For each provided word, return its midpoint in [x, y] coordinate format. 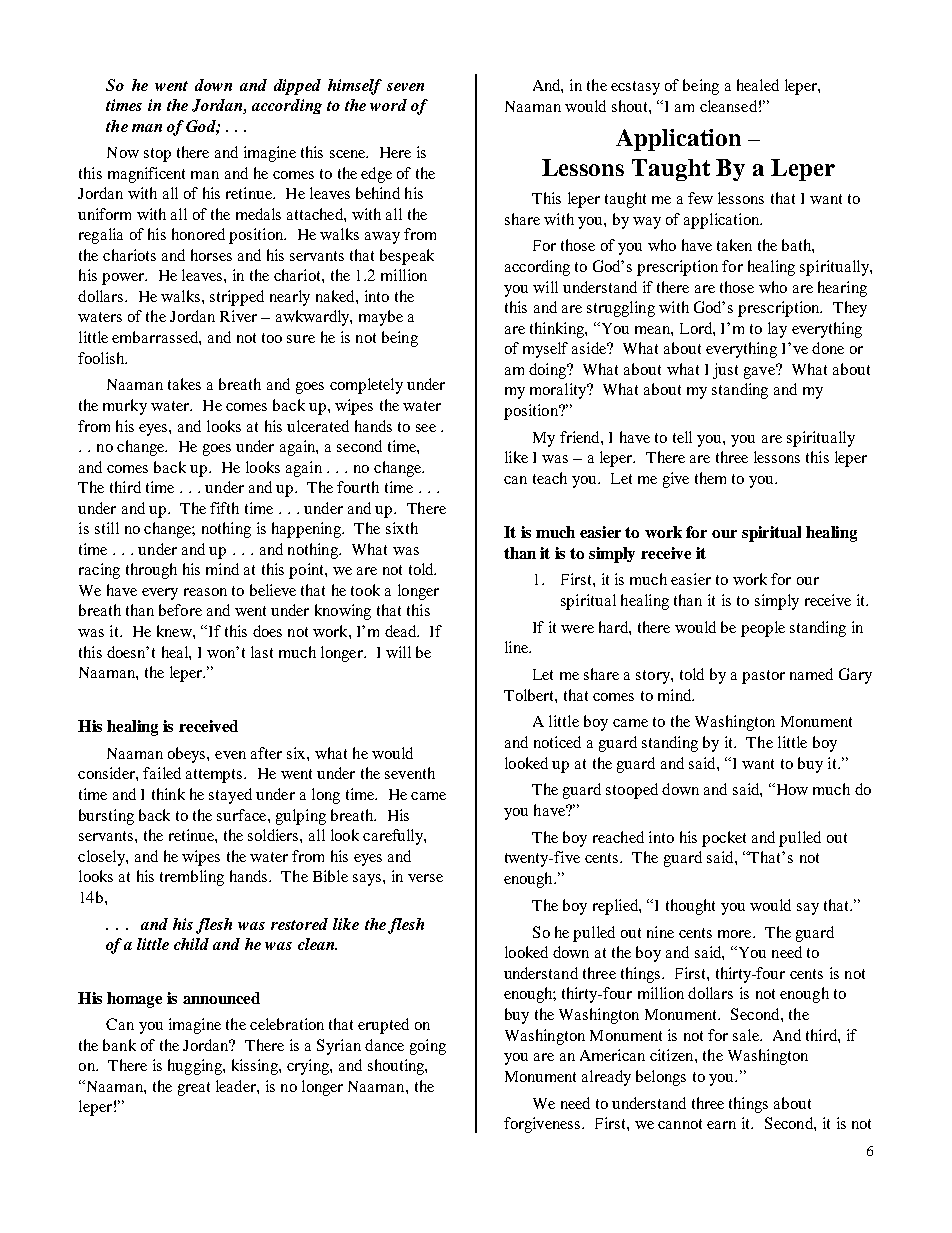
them [710, 478]
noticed [557, 742]
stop [157, 155]
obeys [188, 755]
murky [125, 407]
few [700, 198]
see [426, 428]
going [428, 1047]
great [194, 1089]
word [388, 105]
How [791, 789]
